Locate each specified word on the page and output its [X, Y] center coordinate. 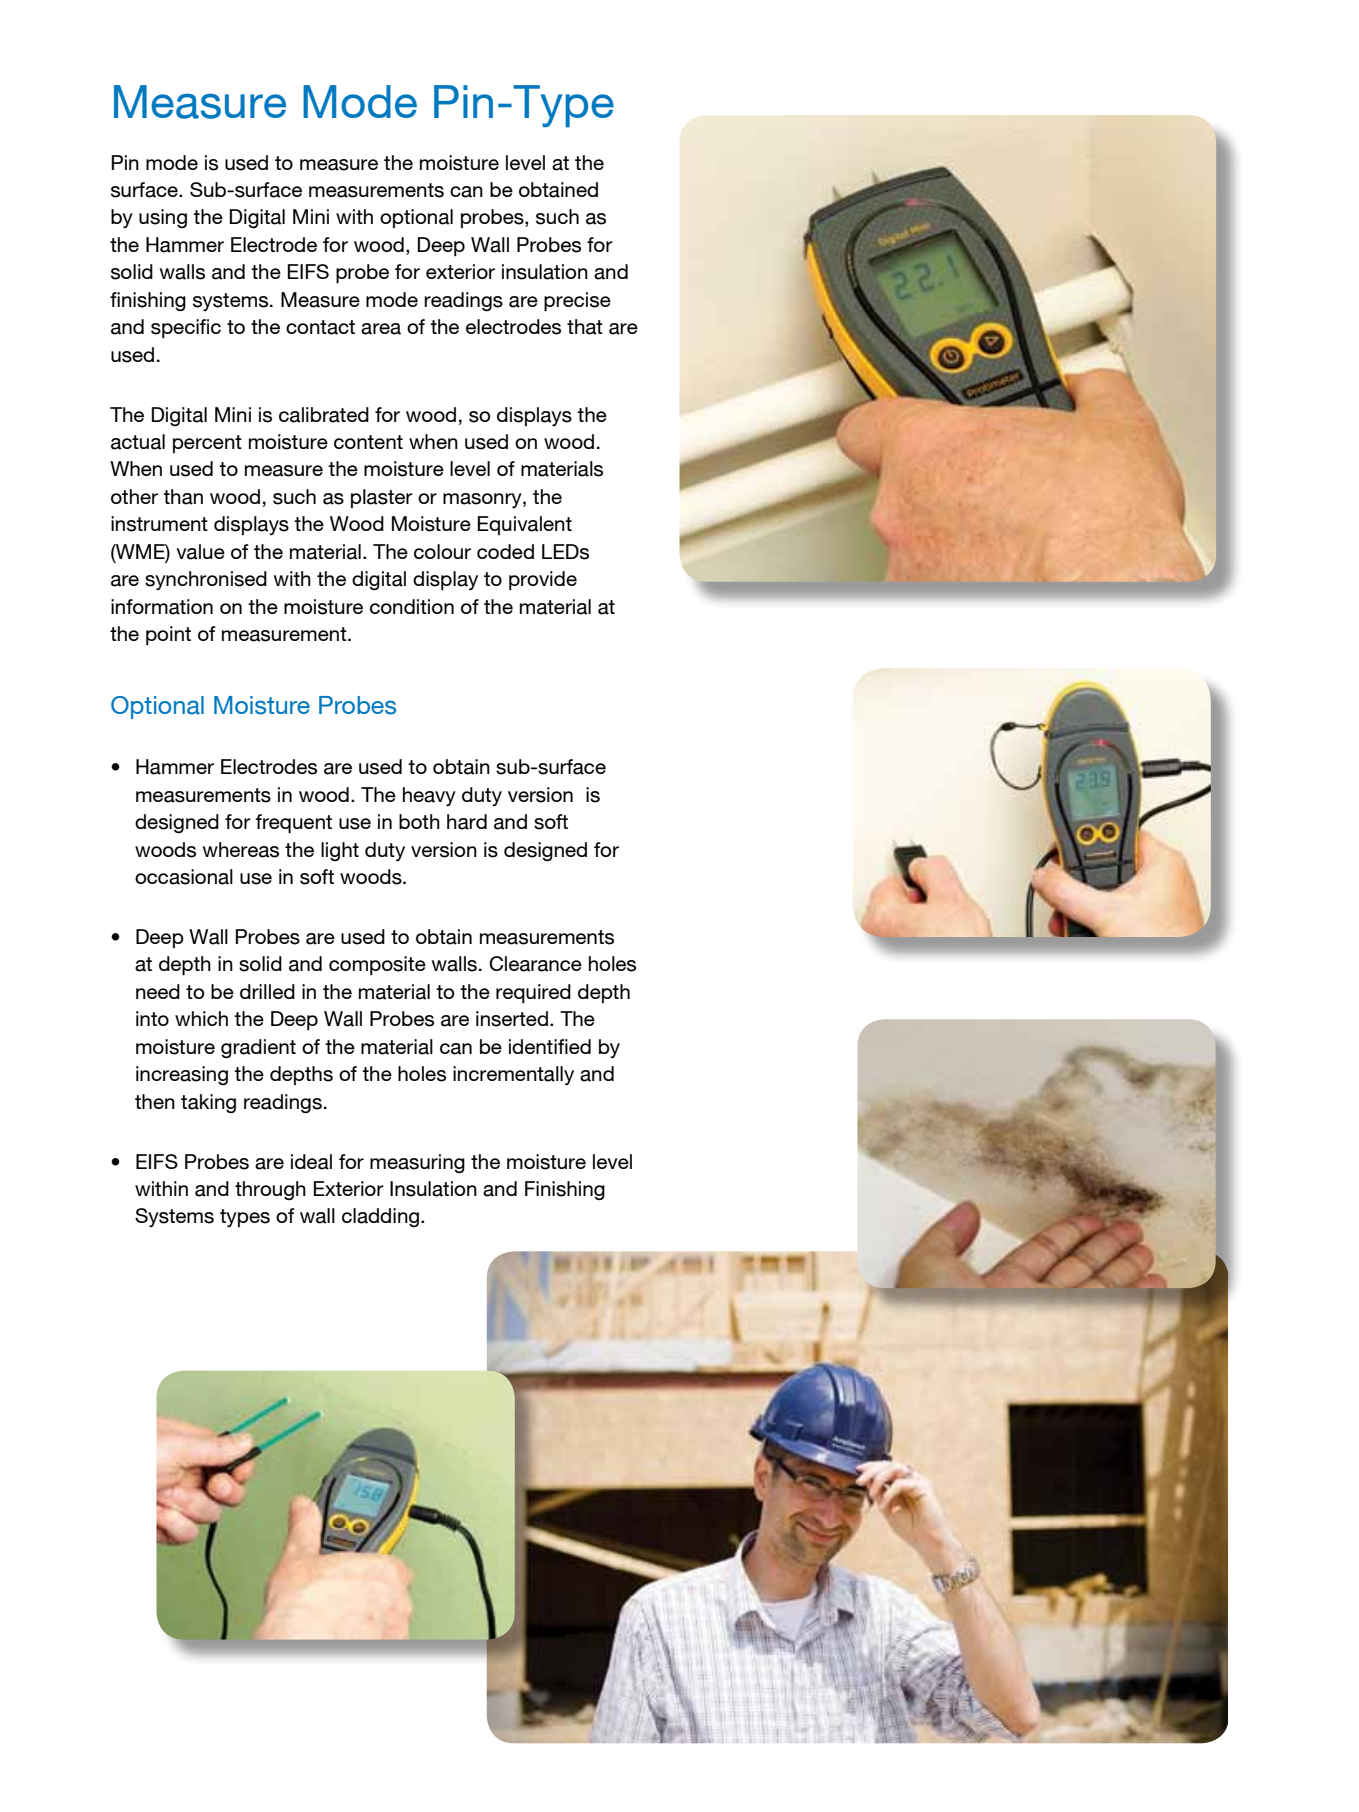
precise [577, 302]
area [381, 329]
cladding [380, 1217]
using [163, 218]
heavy [429, 796]
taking [208, 1103]
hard [467, 822]
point [168, 636]
